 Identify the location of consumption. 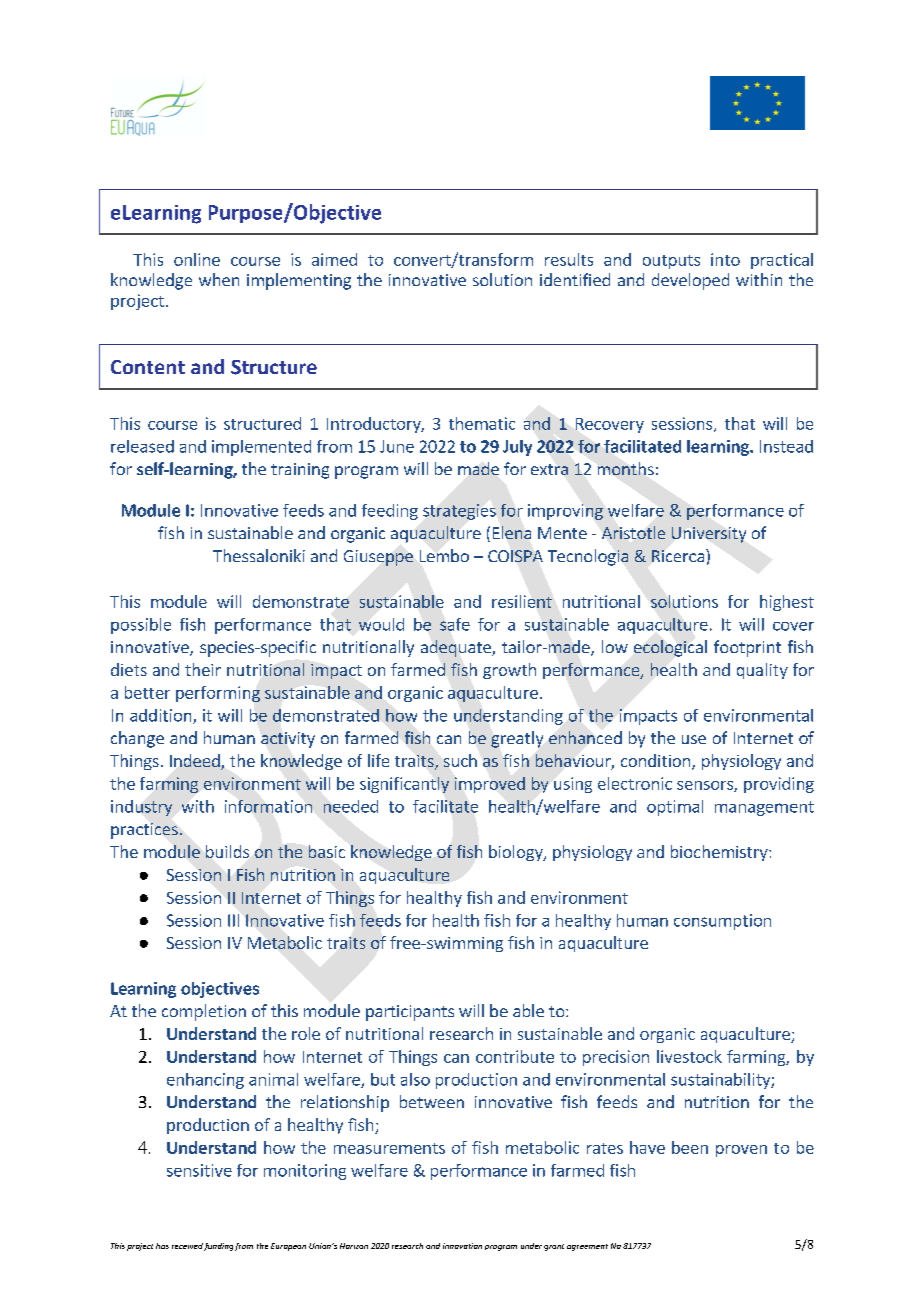
(722, 922).
